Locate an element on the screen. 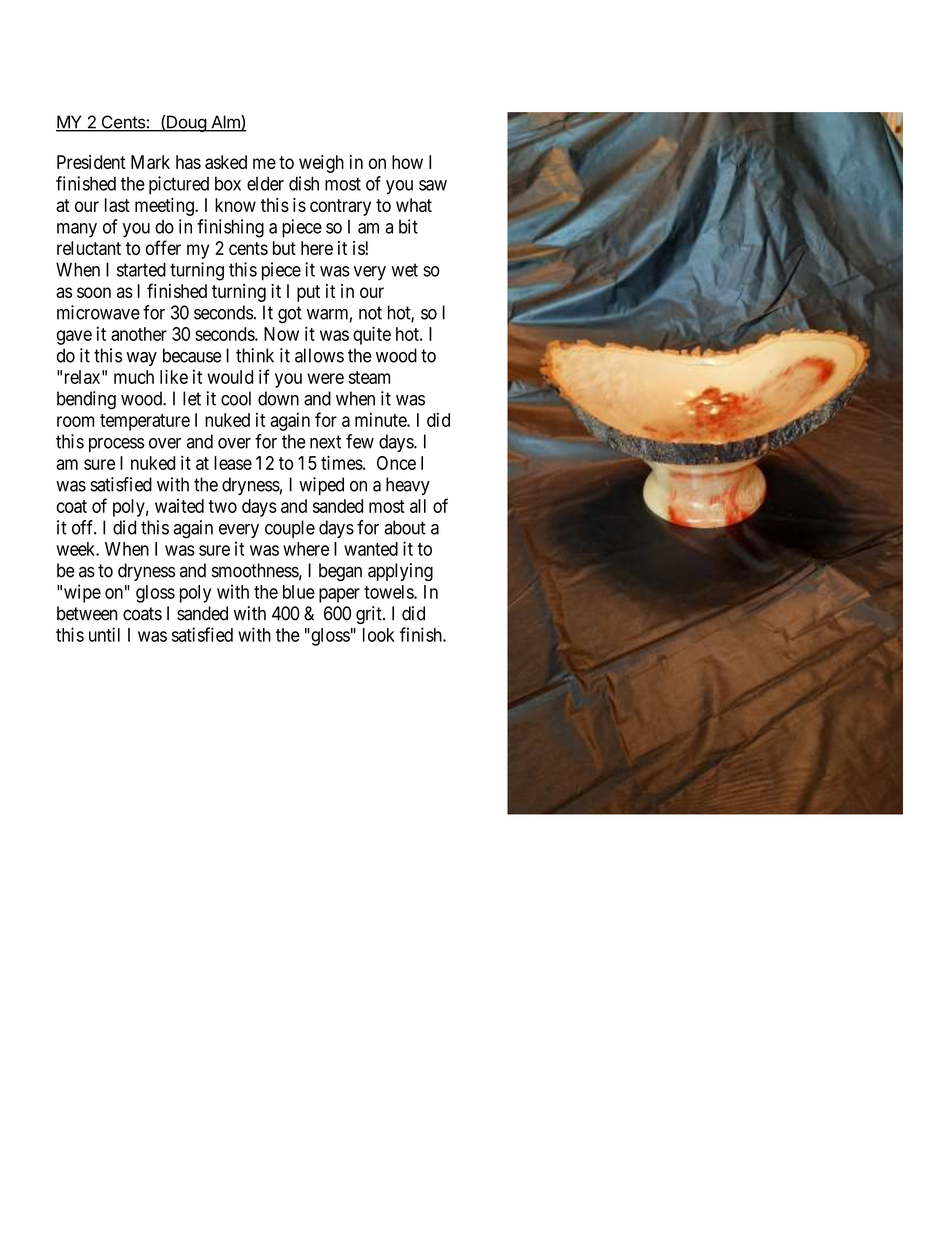  grit is located at coordinates (370, 615).
